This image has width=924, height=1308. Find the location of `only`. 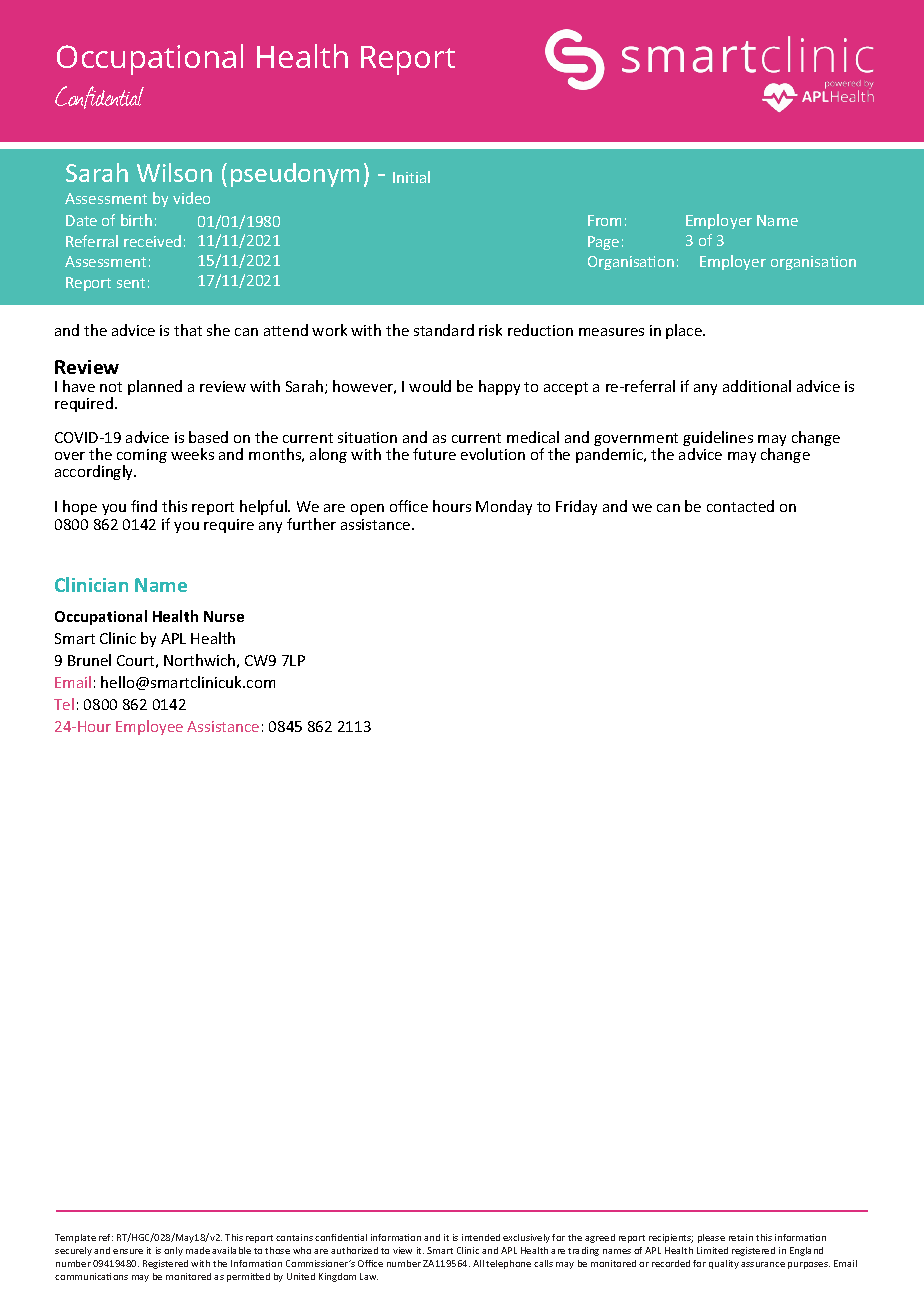

only is located at coordinates (173, 1251).
